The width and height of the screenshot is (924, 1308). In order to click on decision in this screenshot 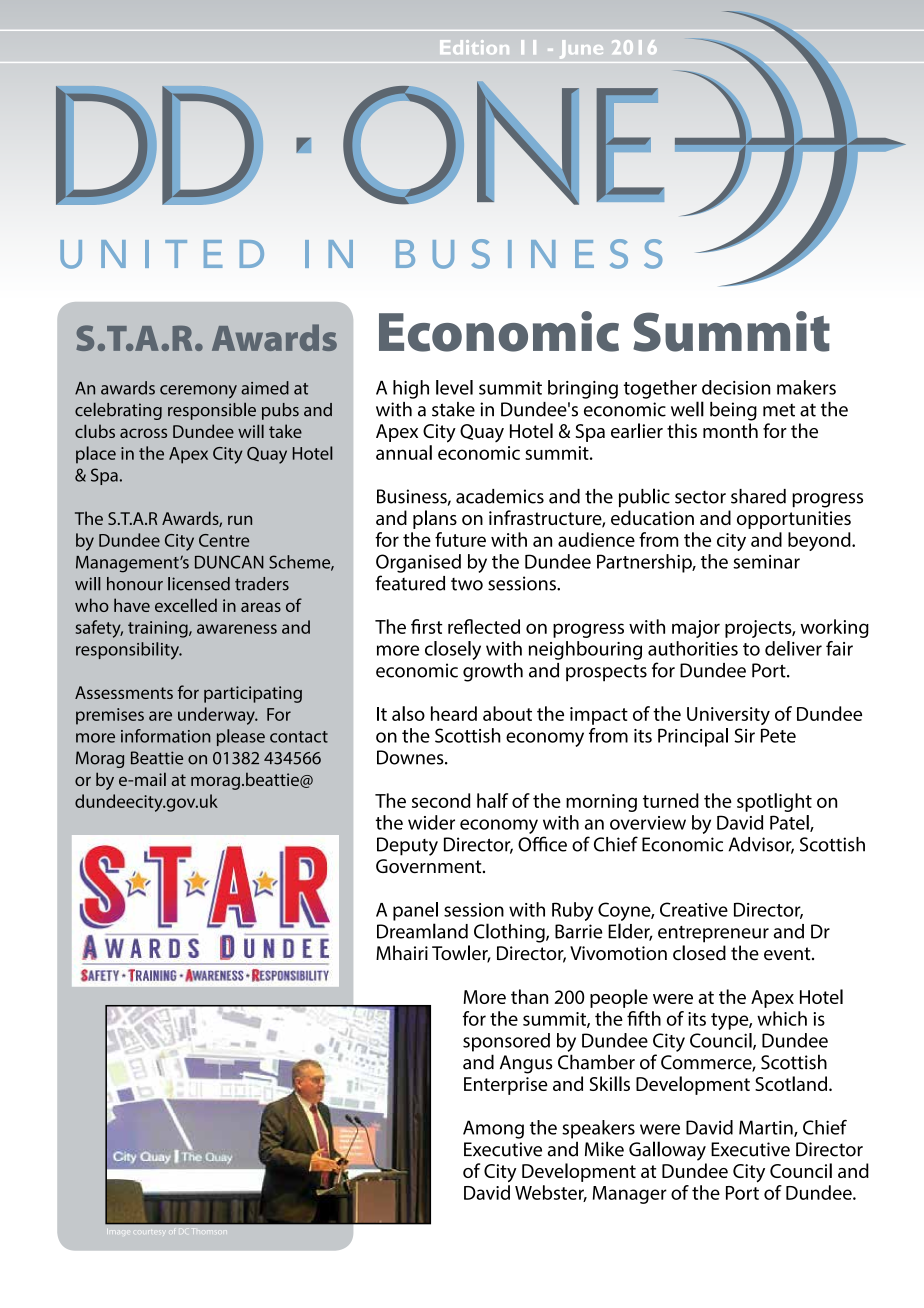, I will do `click(736, 387)`.
